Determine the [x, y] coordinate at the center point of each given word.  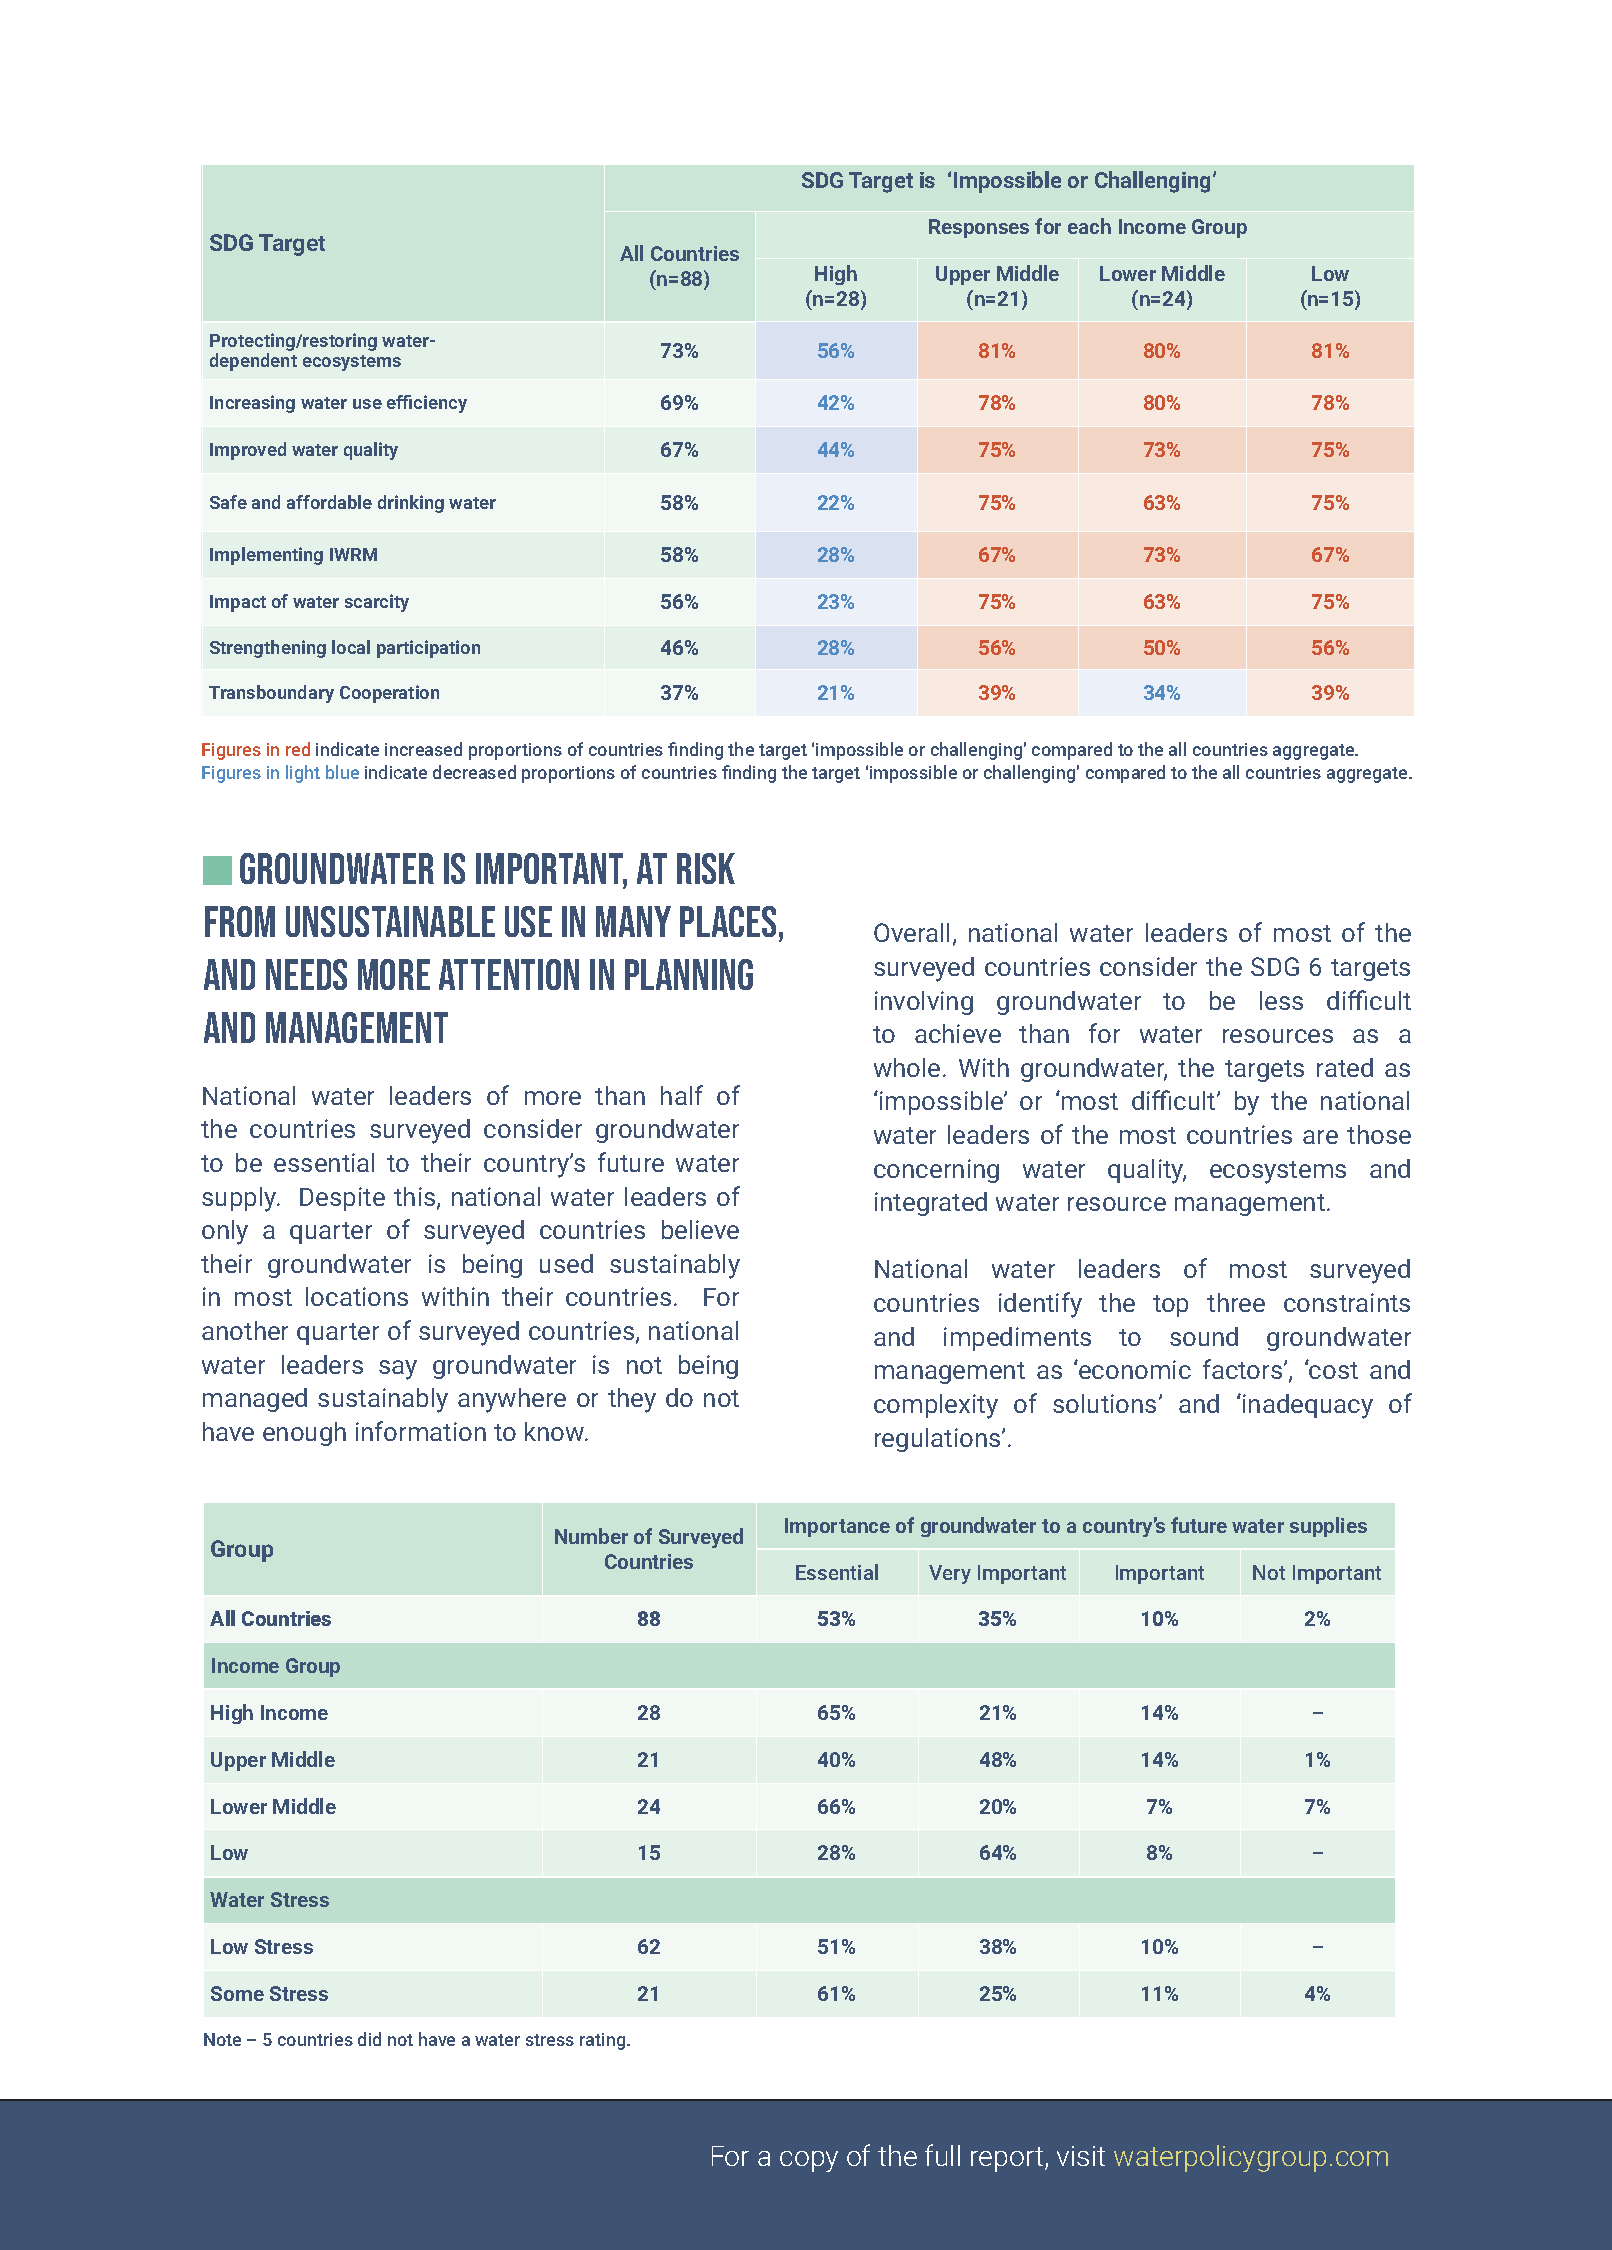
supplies [1328, 1527]
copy [809, 2161]
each [1089, 226]
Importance [837, 1527]
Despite [342, 1199]
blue [342, 772]
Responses [979, 228]
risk [706, 868]
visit [1081, 2156]
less [1281, 1000]
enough [304, 1434]
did [369, 2039]
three [1236, 1302]
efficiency [427, 404]
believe [700, 1229]
